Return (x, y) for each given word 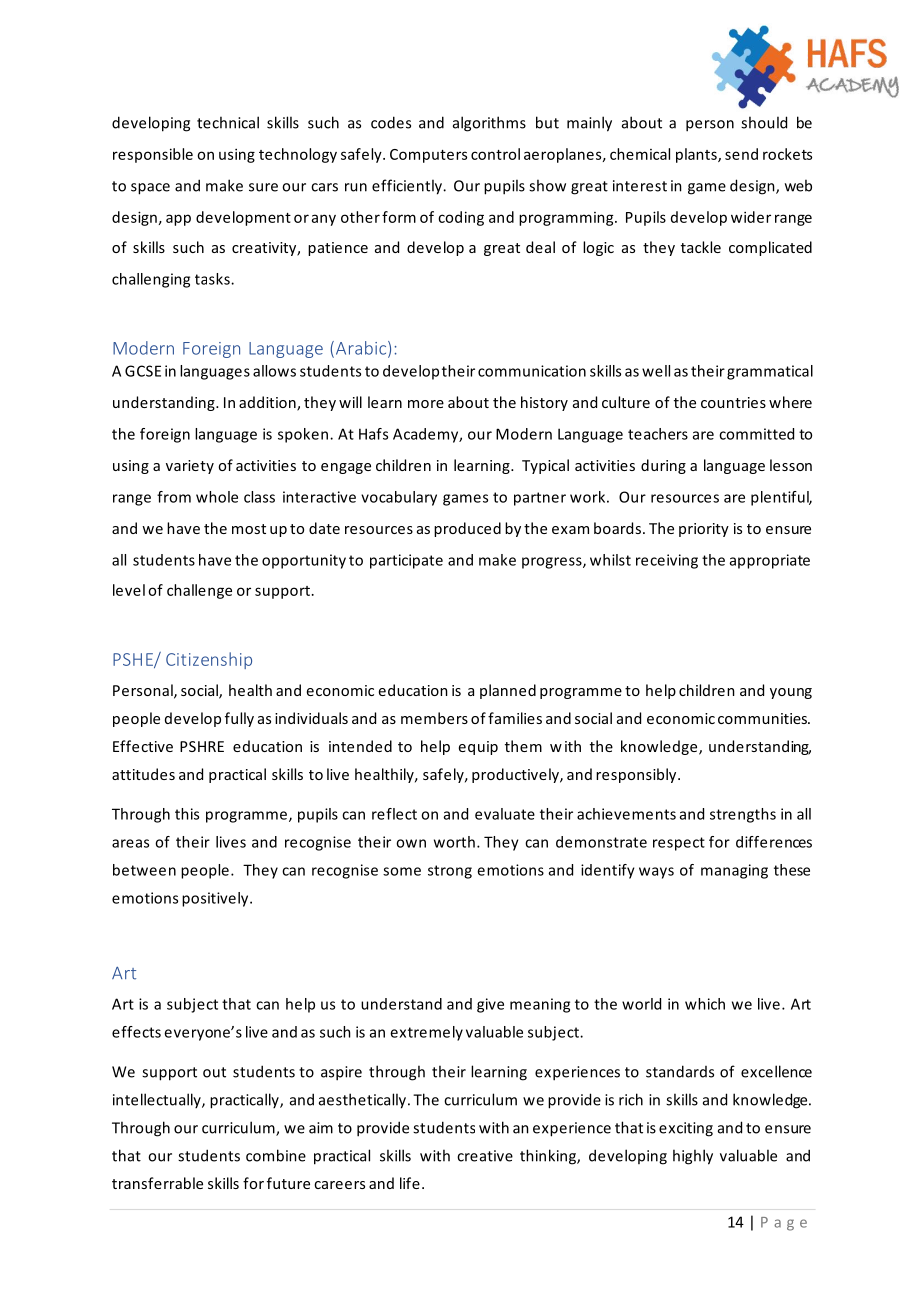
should (764, 122)
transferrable (157, 1183)
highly (693, 1157)
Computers (428, 156)
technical (228, 122)
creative (485, 1156)
